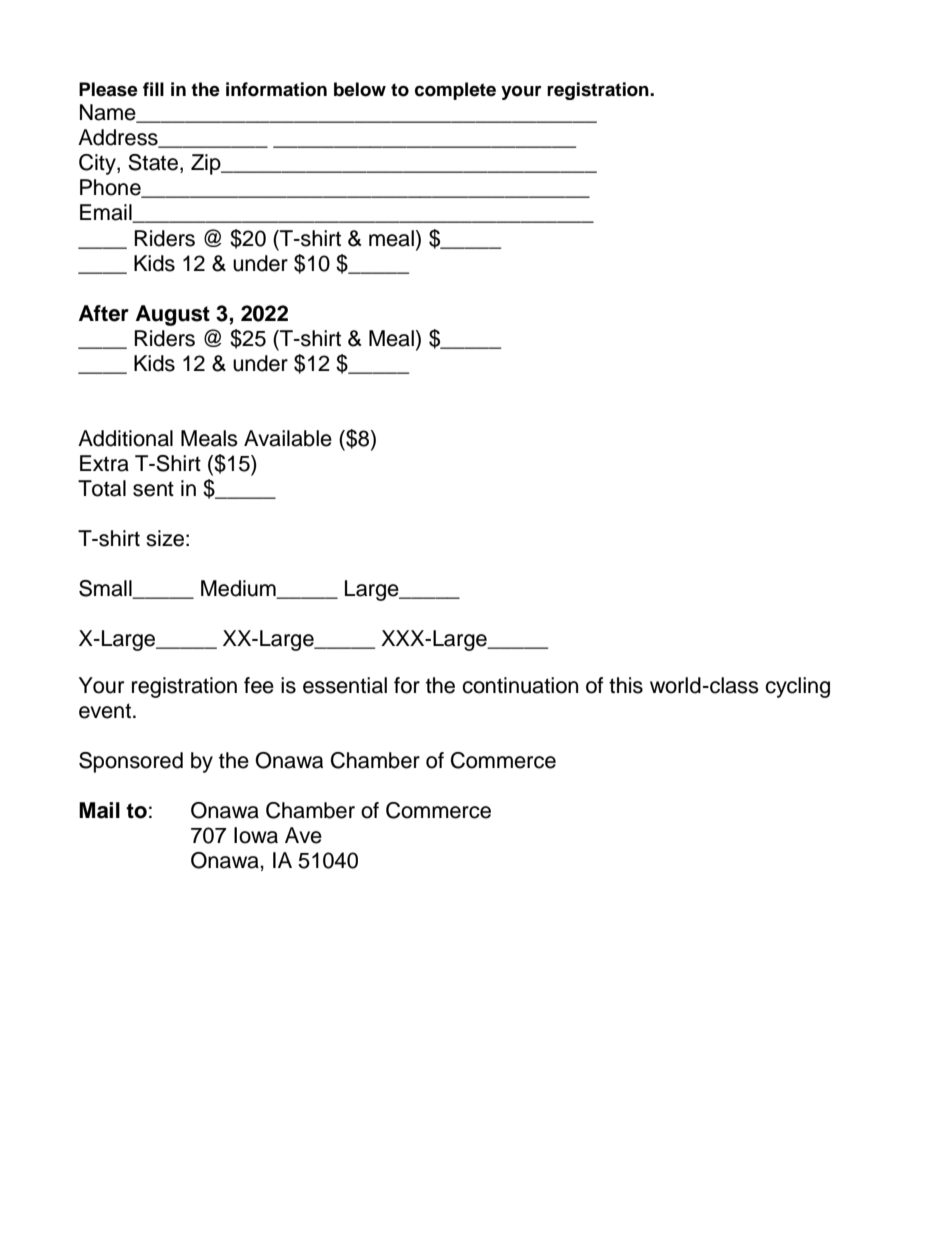 The height and width of the page is (1233, 952). I want to click on State, so click(154, 163).
